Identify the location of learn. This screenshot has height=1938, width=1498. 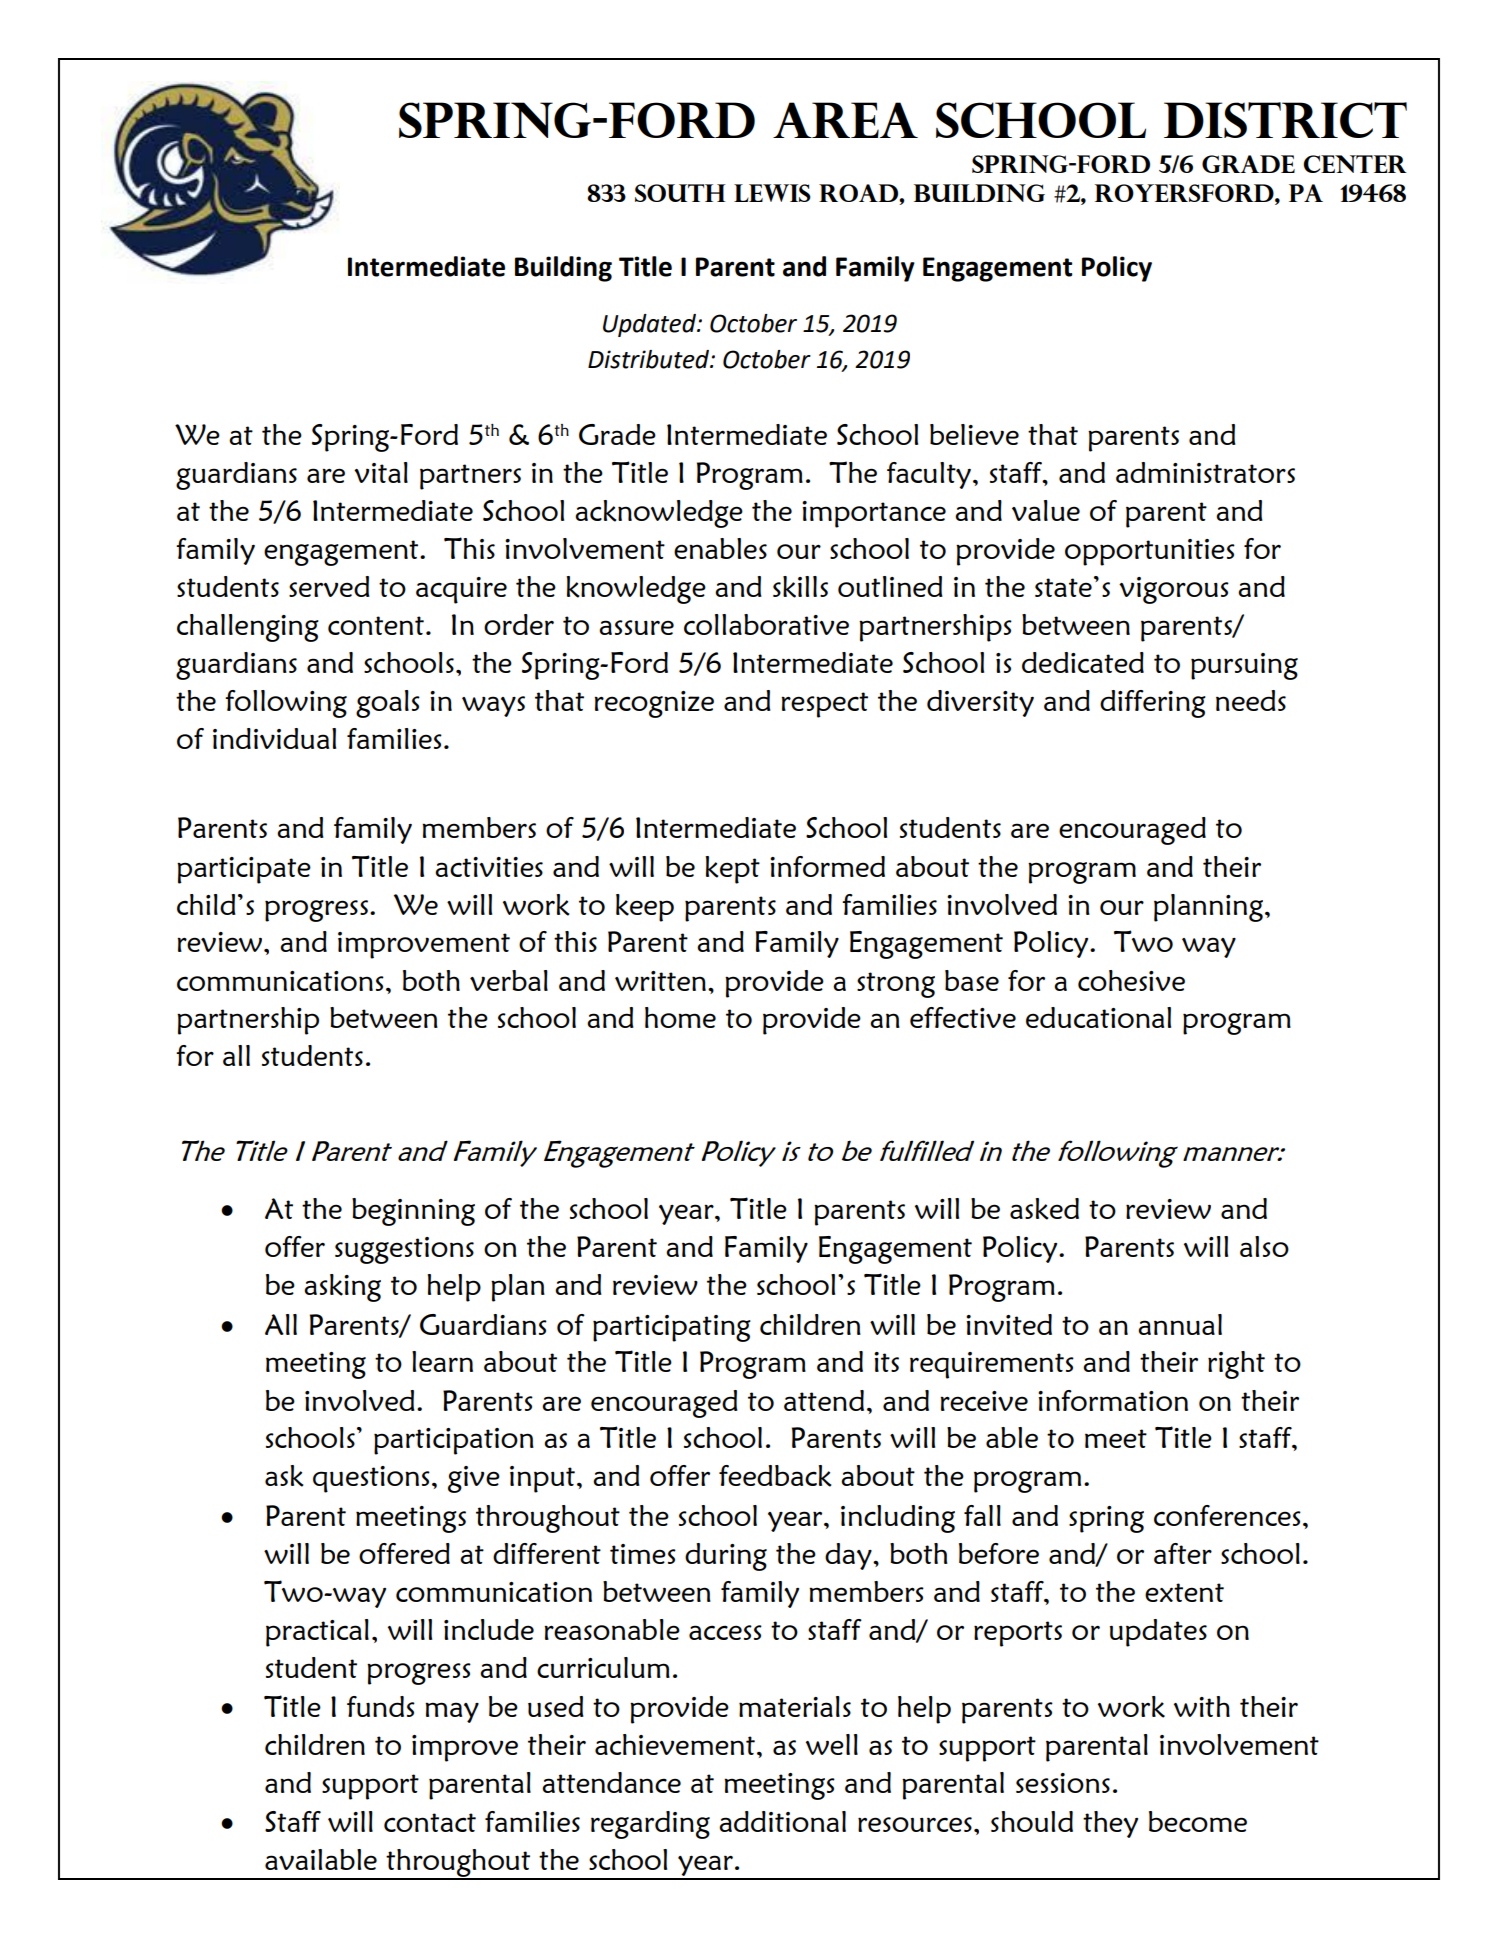
(442, 1361).
